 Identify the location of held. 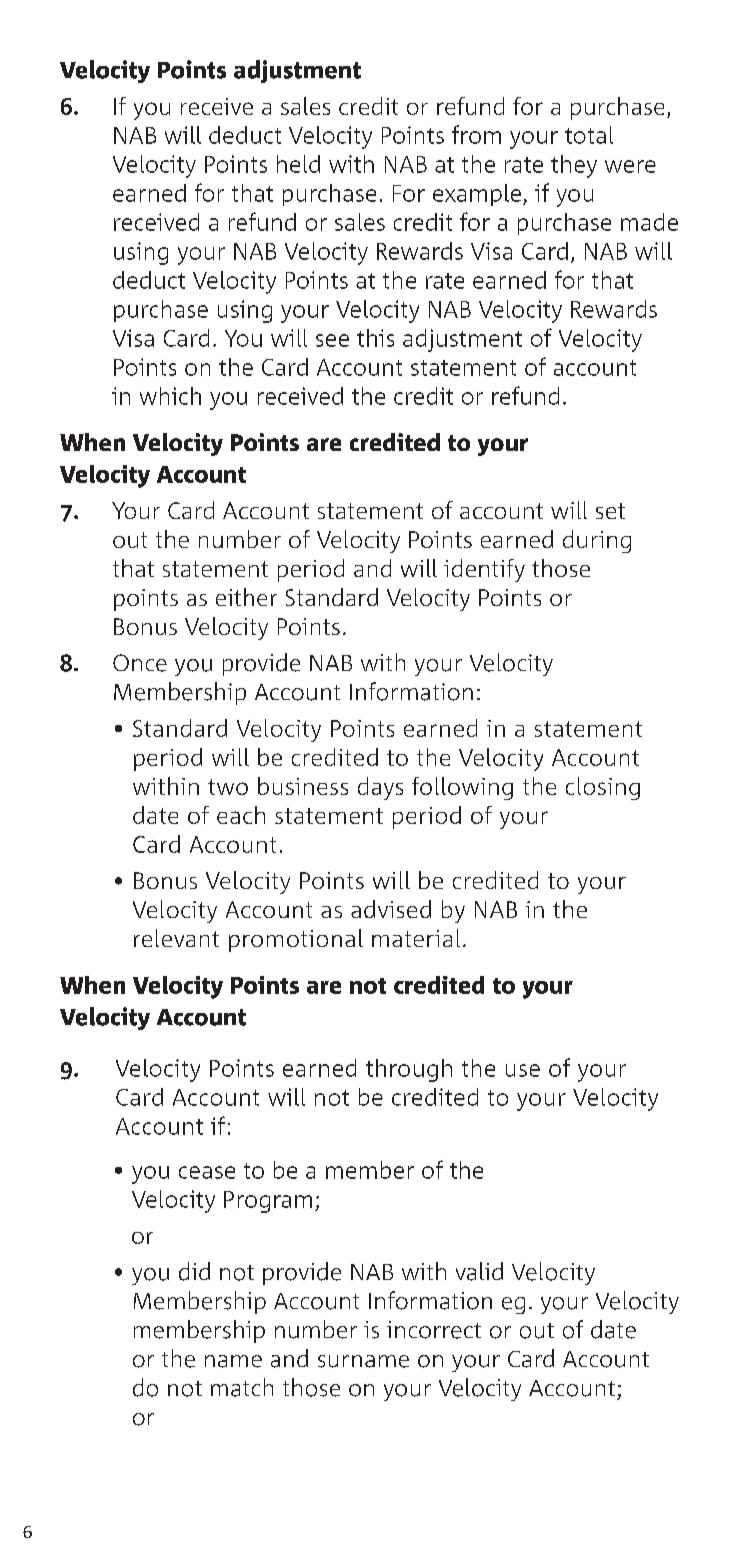
(298, 164).
